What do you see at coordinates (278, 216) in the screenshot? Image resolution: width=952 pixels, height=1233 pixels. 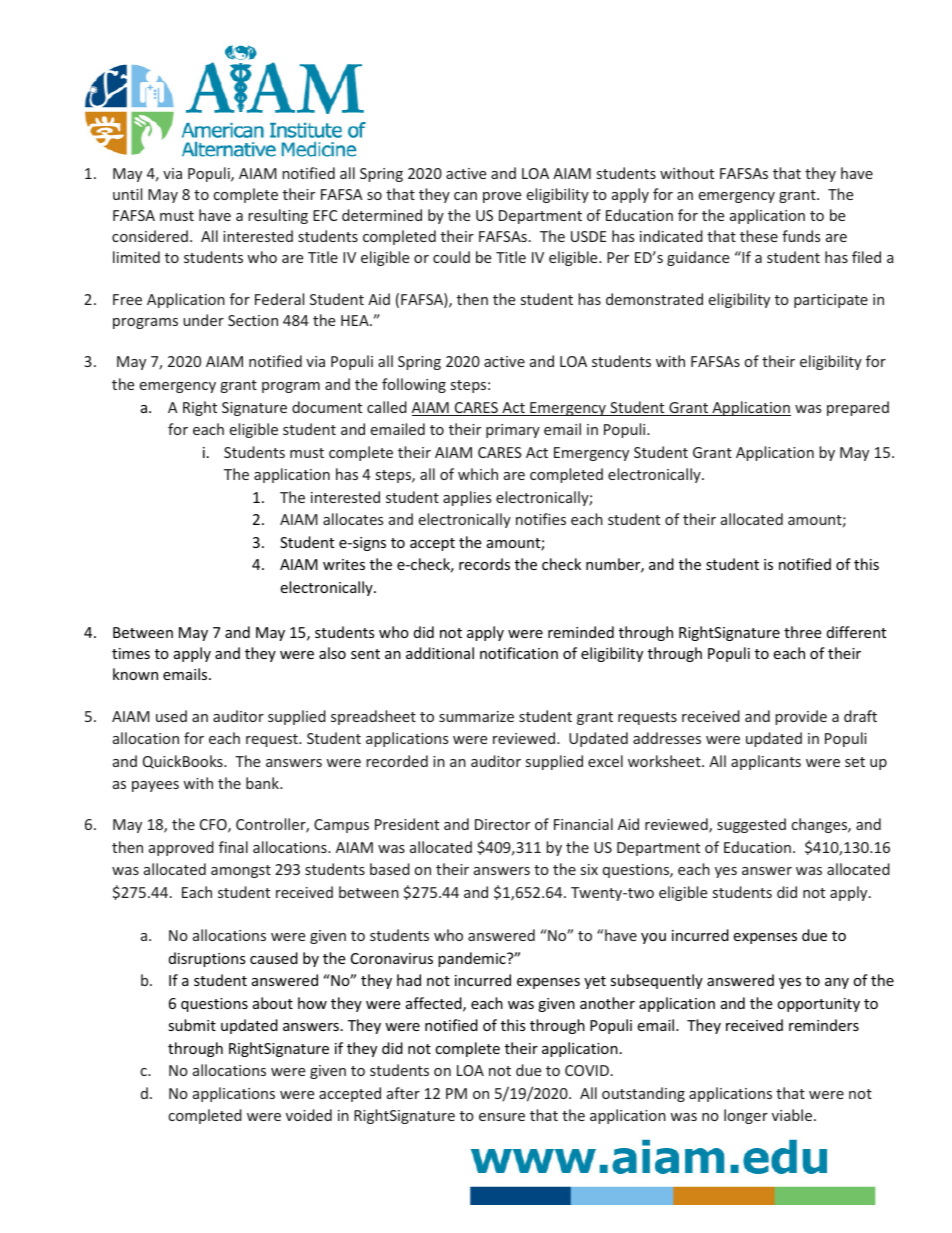 I see `resulting` at bounding box center [278, 216].
